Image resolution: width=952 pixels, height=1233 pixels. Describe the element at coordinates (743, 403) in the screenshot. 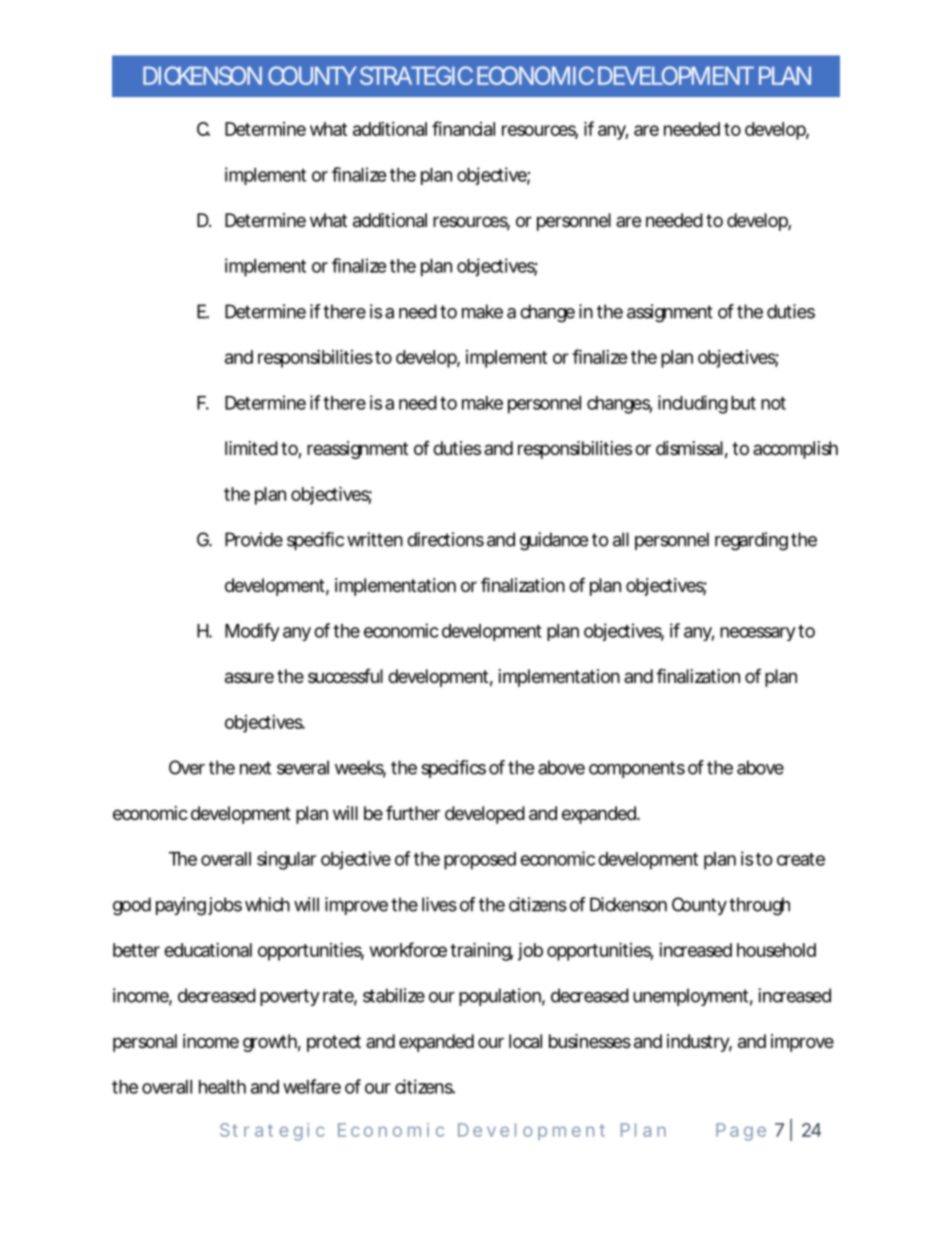

I see `but` at that location.
